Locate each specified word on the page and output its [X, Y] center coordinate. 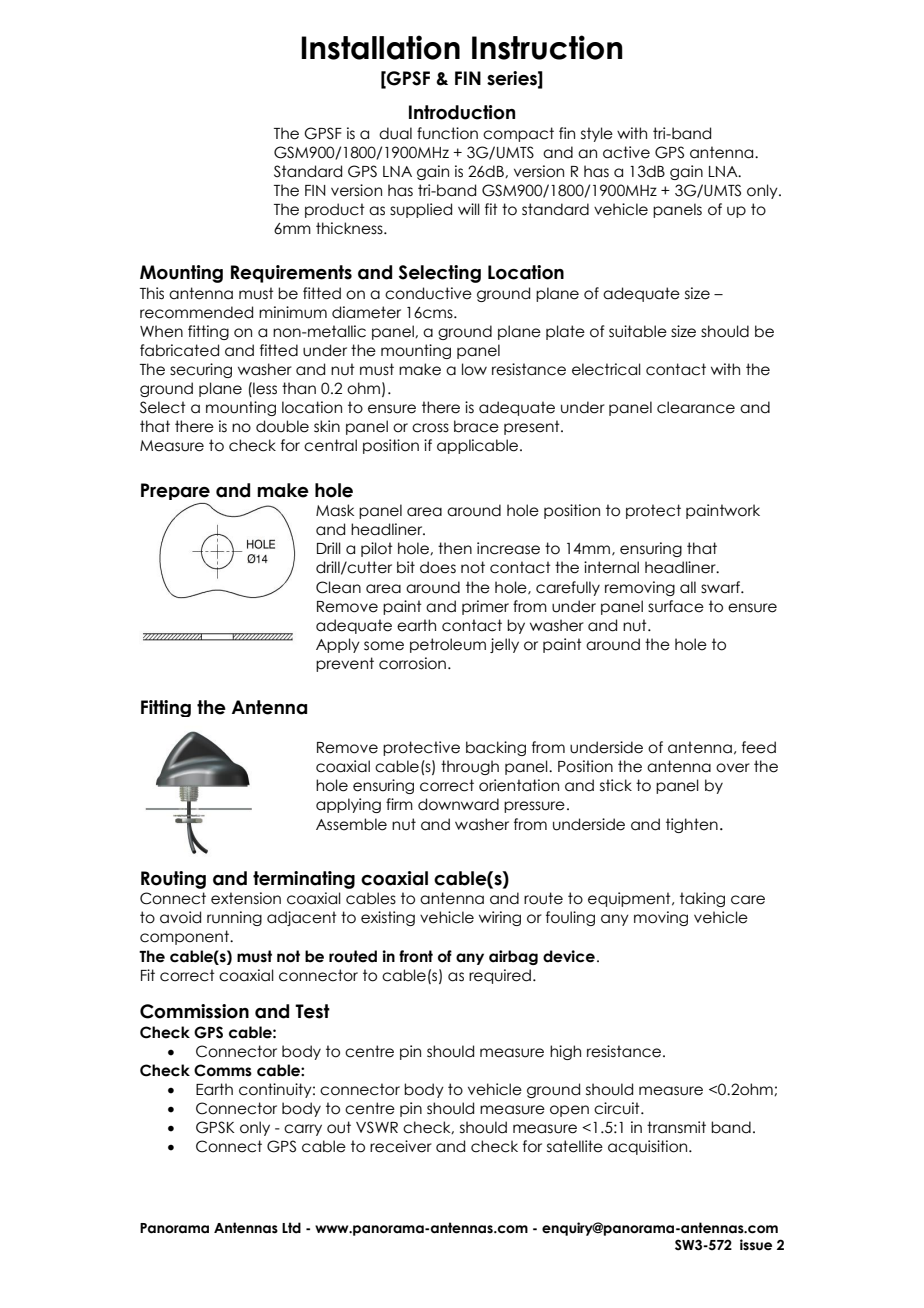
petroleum [448, 645]
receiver [401, 1146]
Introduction [462, 112]
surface [676, 606]
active [626, 152]
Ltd [291, 1227]
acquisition [649, 1147]
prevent [345, 664]
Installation [380, 47]
